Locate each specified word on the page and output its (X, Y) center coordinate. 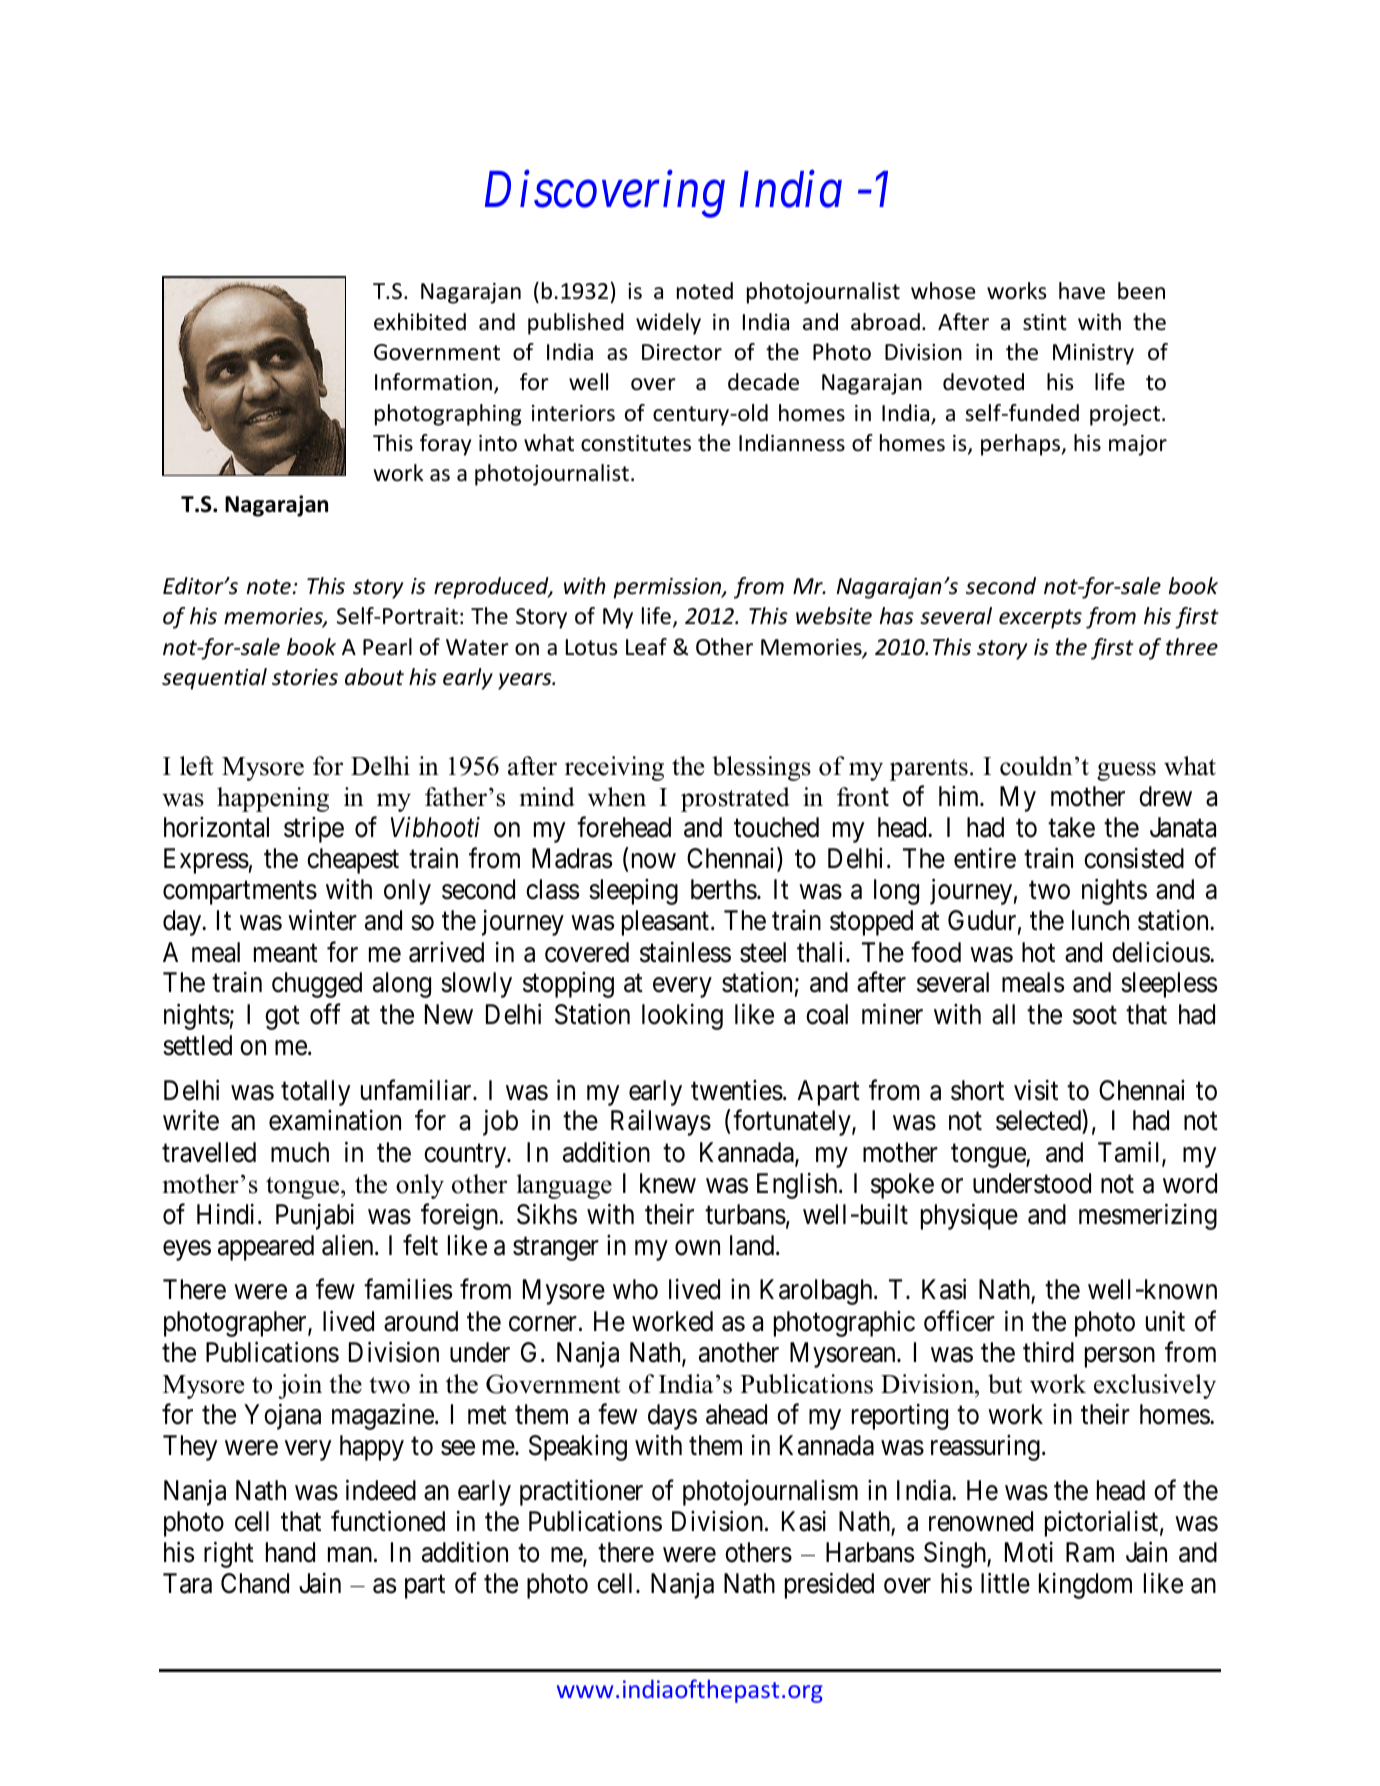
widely (668, 324)
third (1048, 1352)
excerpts (1040, 619)
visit (1036, 1090)
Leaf (646, 647)
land (753, 1245)
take (1071, 827)
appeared (266, 1248)
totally (315, 1093)
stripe (314, 830)
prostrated (735, 799)
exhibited (420, 322)
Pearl (387, 647)
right (229, 1554)
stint (1045, 322)
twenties (737, 1090)
